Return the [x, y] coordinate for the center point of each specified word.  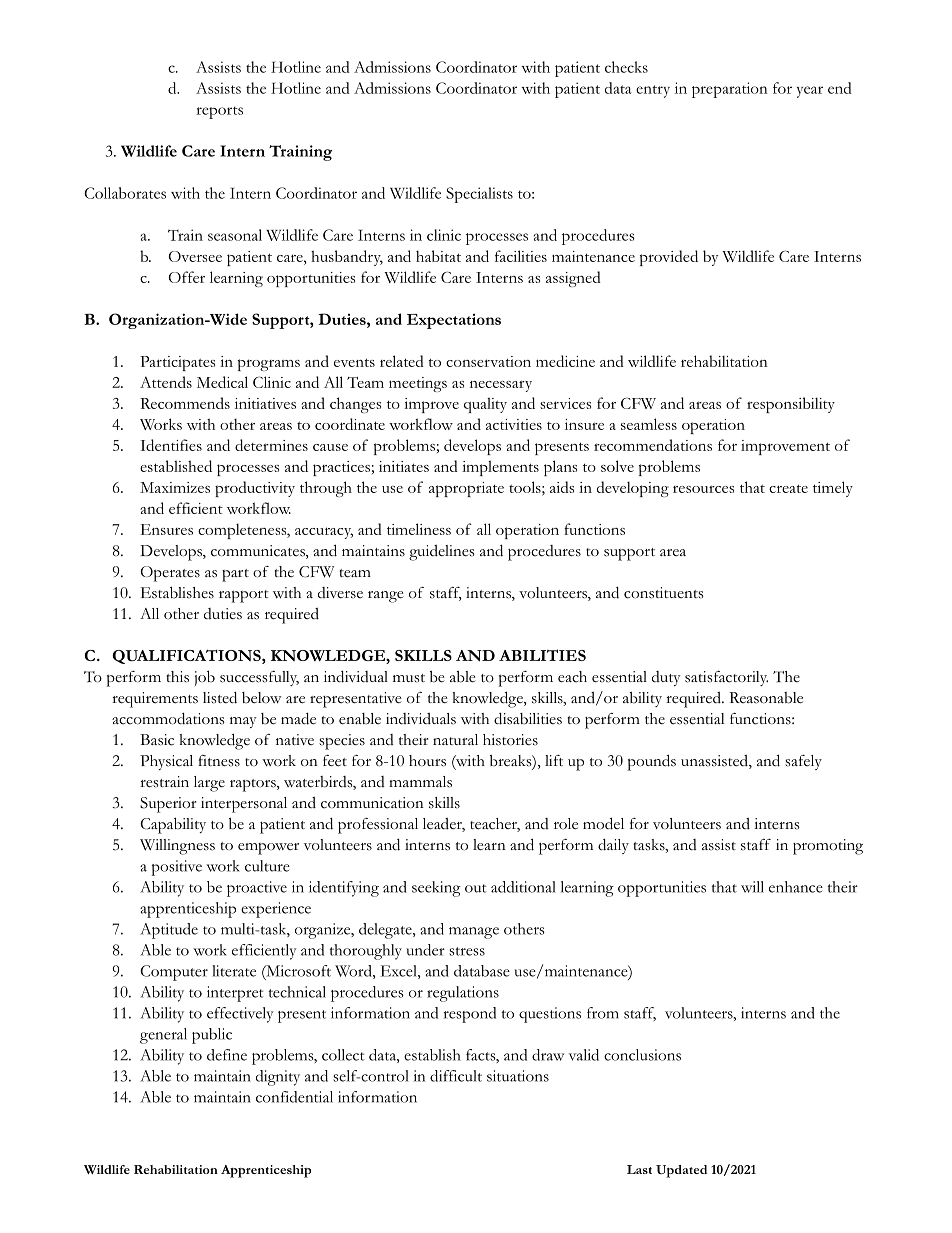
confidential [294, 1097]
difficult [456, 1076]
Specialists [479, 195]
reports [219, 112]
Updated [681, 1171]
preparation [730, 90]
